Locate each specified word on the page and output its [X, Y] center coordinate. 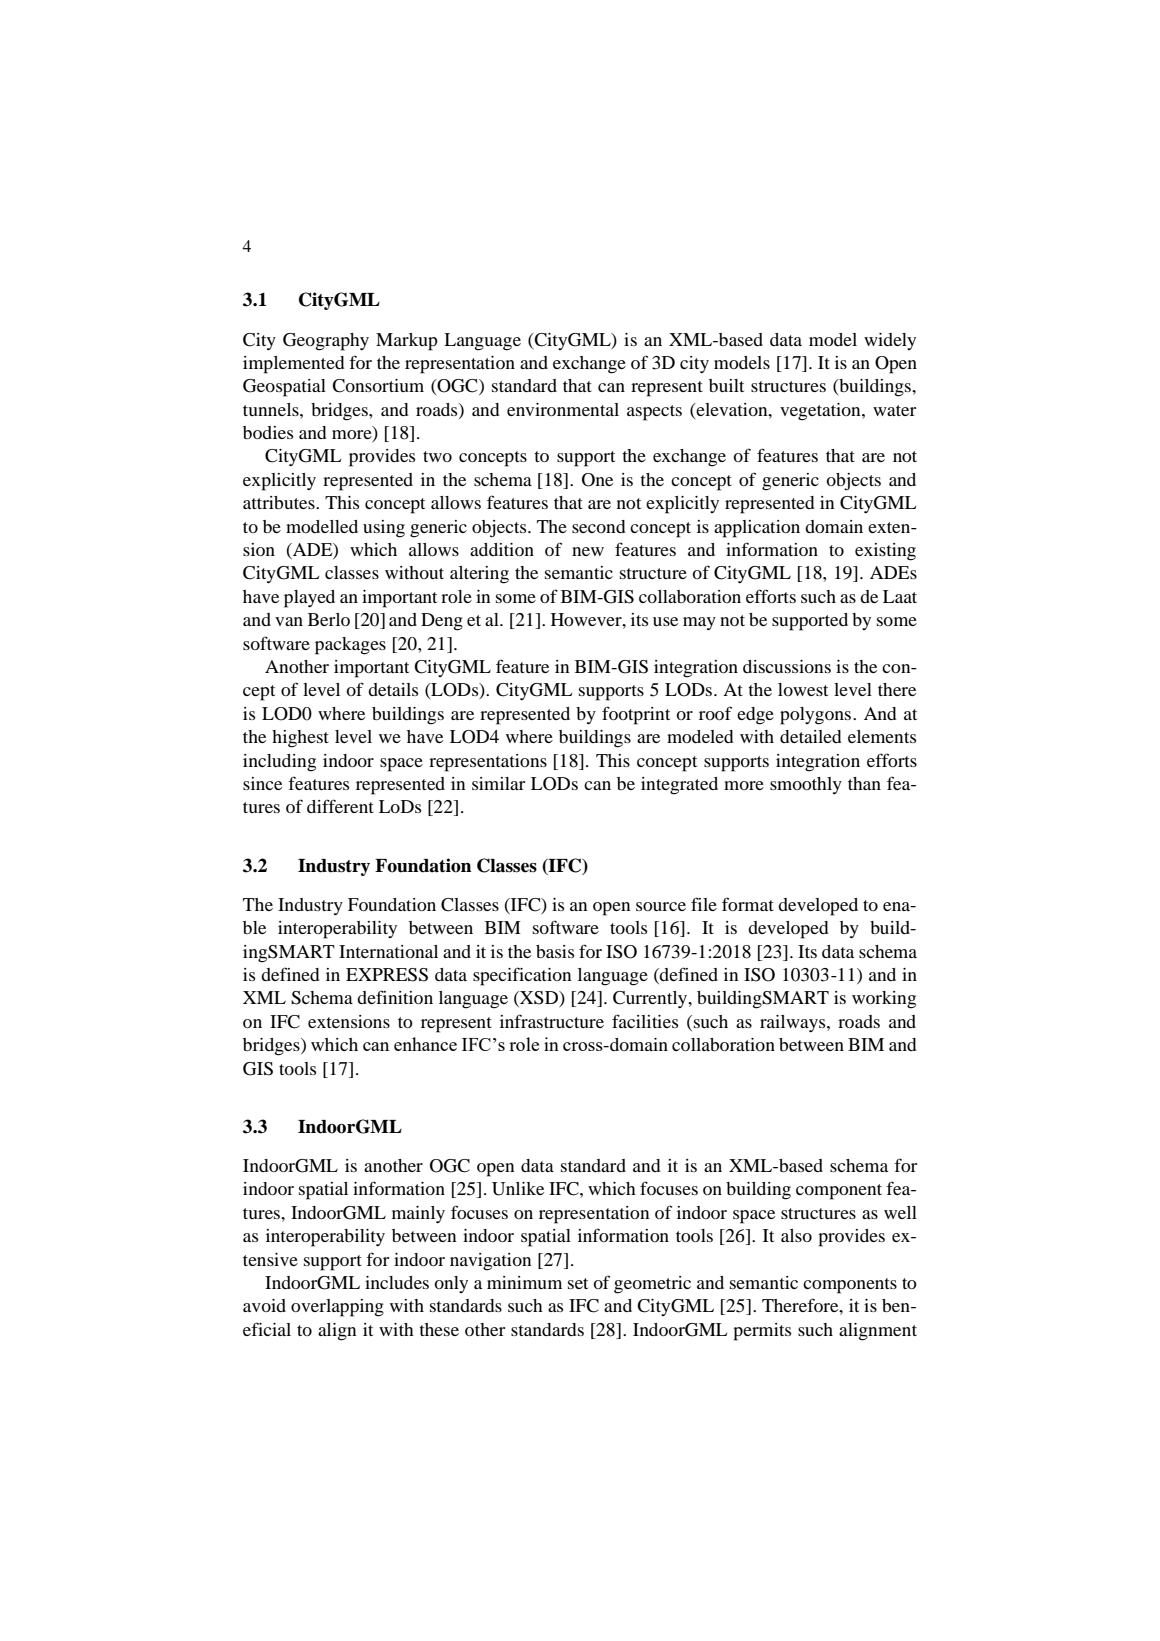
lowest [803, 689]
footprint [636, 715]
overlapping [337, 1308]
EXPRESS [387, 975]
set [578, 1283]
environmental [563, 409]
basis [555, 951]
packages [350, 646]
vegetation [821, 412]
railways [794, 1023]
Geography [326, 342]
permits [762, 1332]
